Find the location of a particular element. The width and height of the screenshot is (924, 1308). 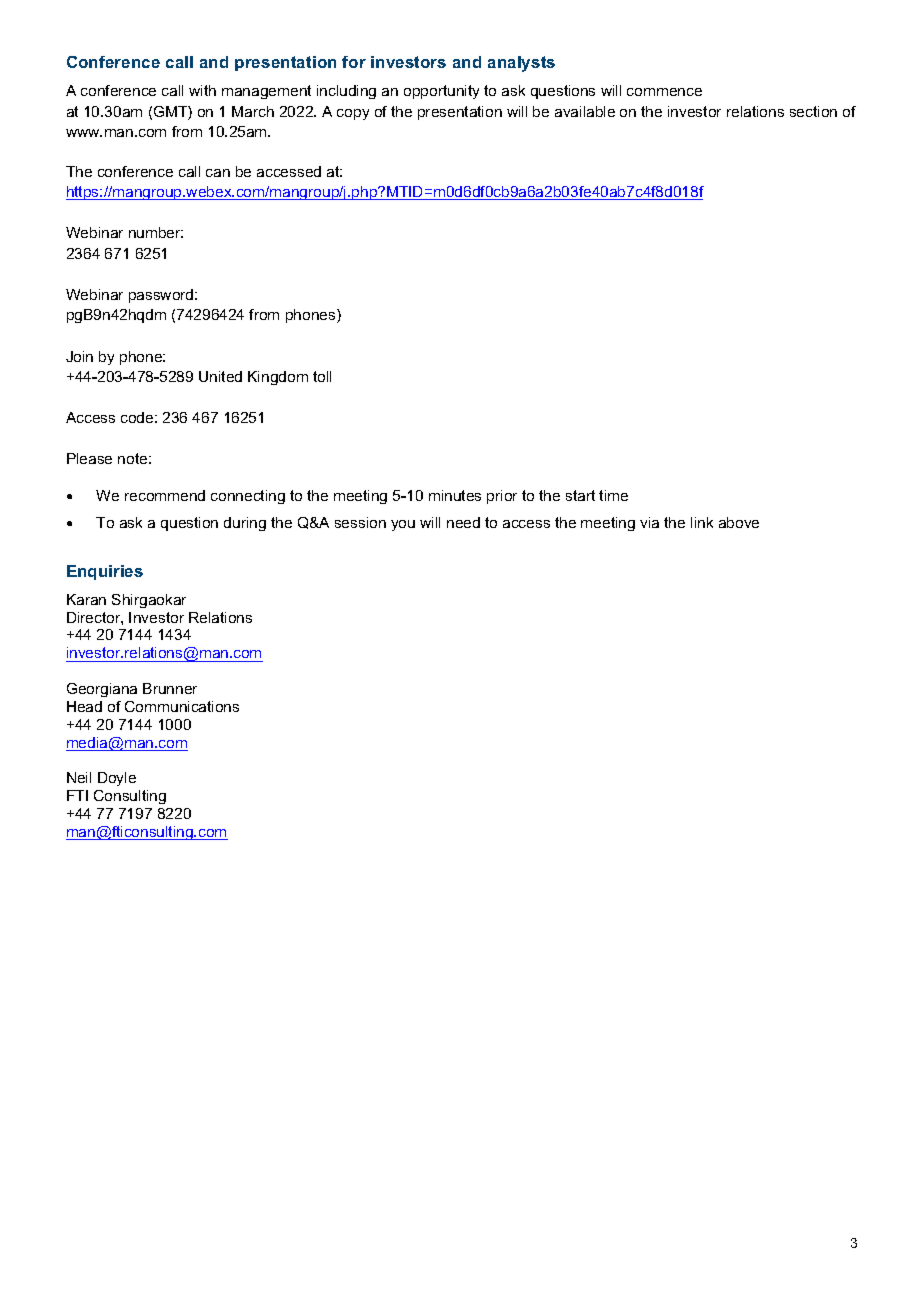

time is located at coordinates (613, 495).
